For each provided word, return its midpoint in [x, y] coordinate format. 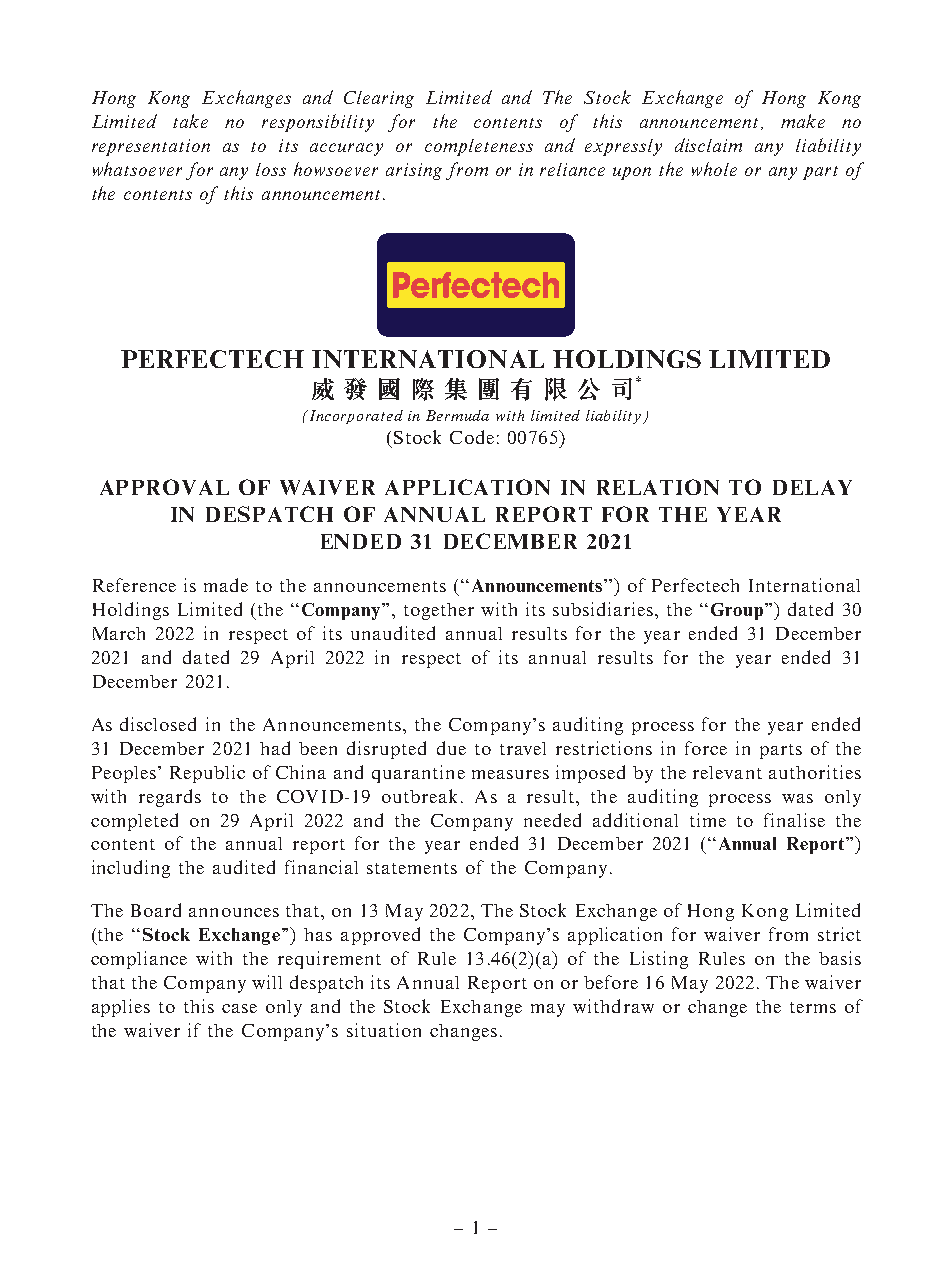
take [190, 121]
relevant [727, 772]
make [803, 121]
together [439, 611]
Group [737, 611]
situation [384, 1030]
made [226, 585]
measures [510, 774]
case [239, 1008]
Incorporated [355, 417]
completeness [479, 147]
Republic [207, 774]
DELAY [812, 487]
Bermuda [457, 415]
